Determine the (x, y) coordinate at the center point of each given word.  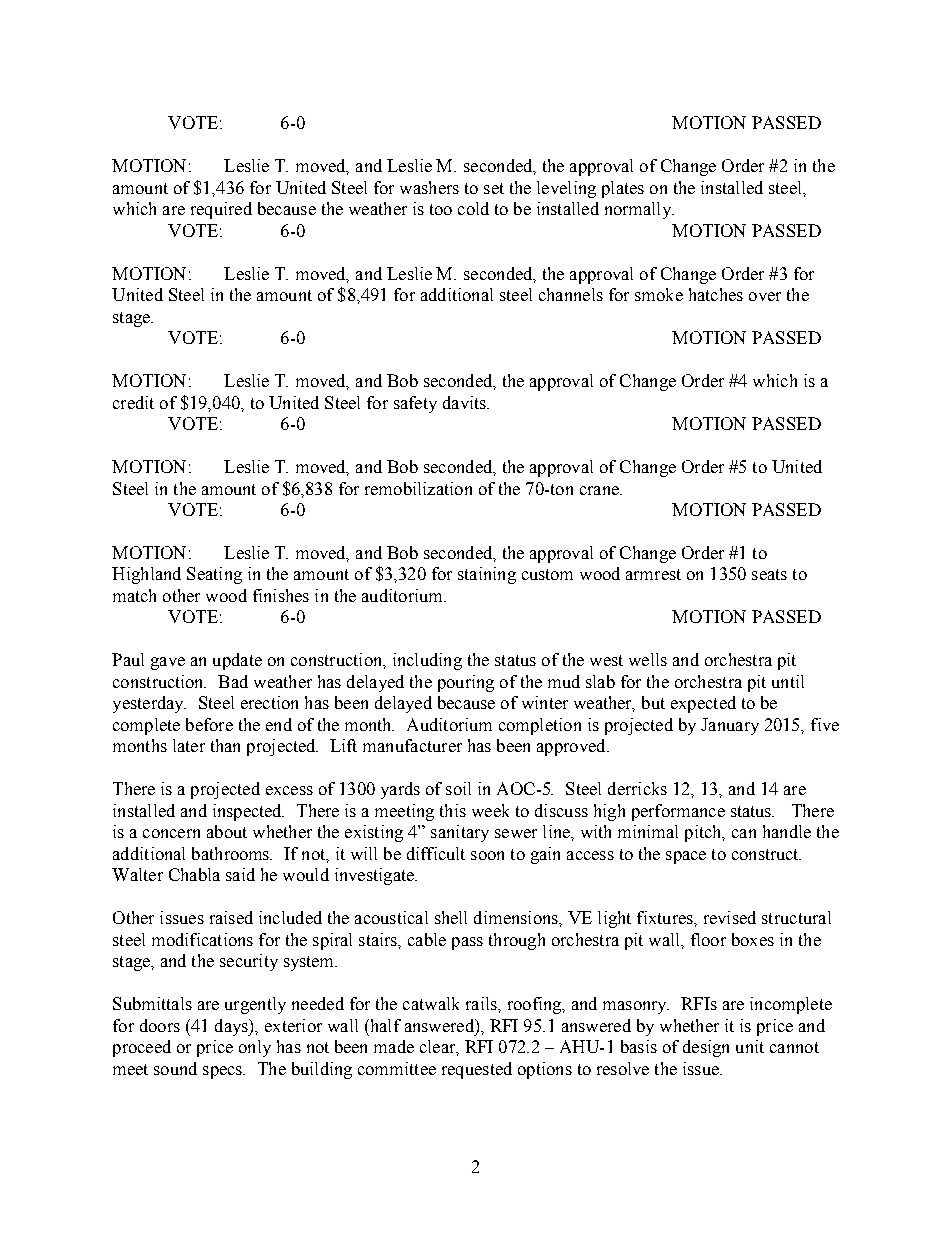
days (232, 1027)
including (427, 661)
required (221, 210)
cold (473, 208)
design (706, 1048)
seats (769, 574)
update (237, 661)
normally (639, 210)
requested (477, 1070)
